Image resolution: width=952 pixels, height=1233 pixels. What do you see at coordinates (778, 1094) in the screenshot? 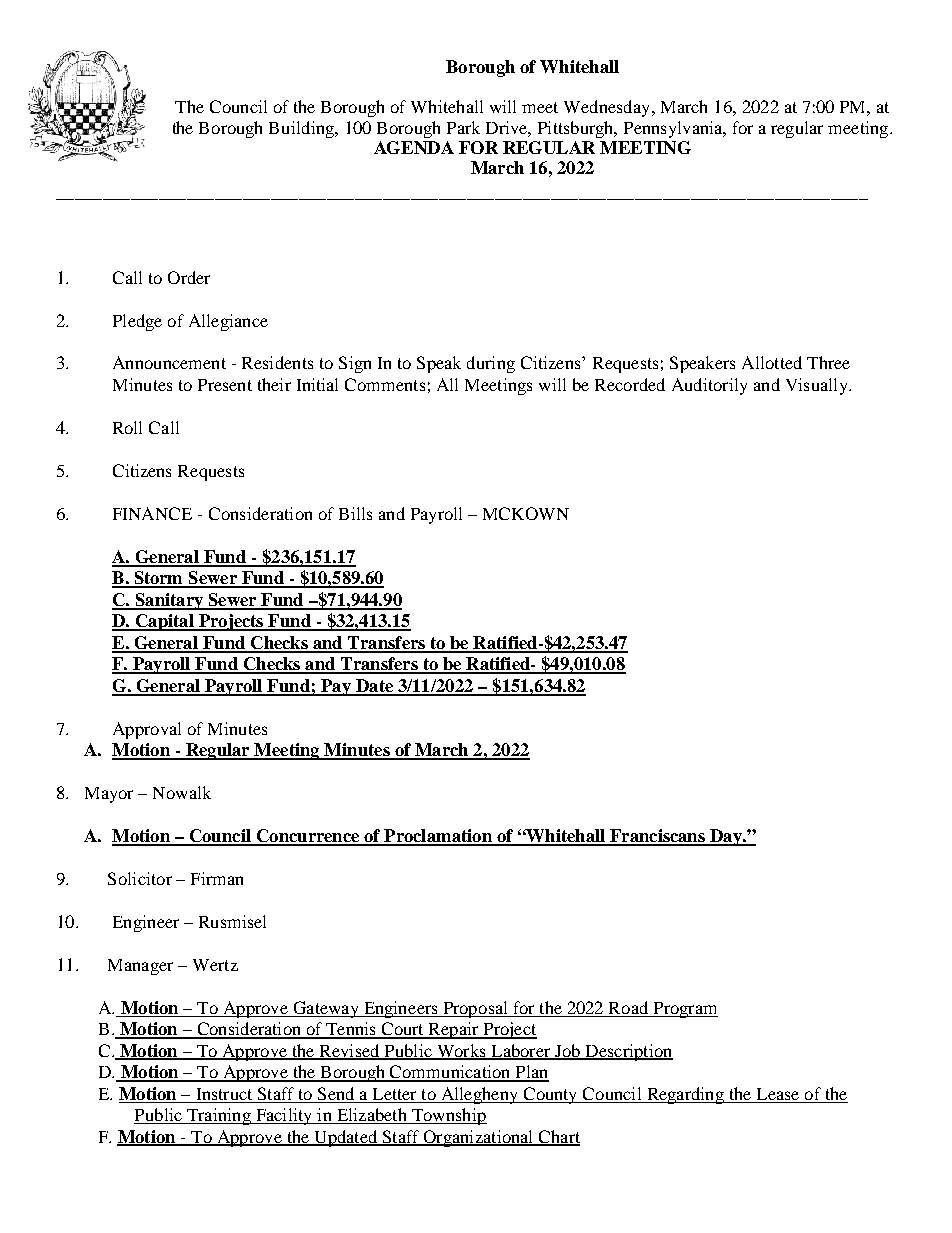
I see `Lease` at bounding box center [778, 1094].
